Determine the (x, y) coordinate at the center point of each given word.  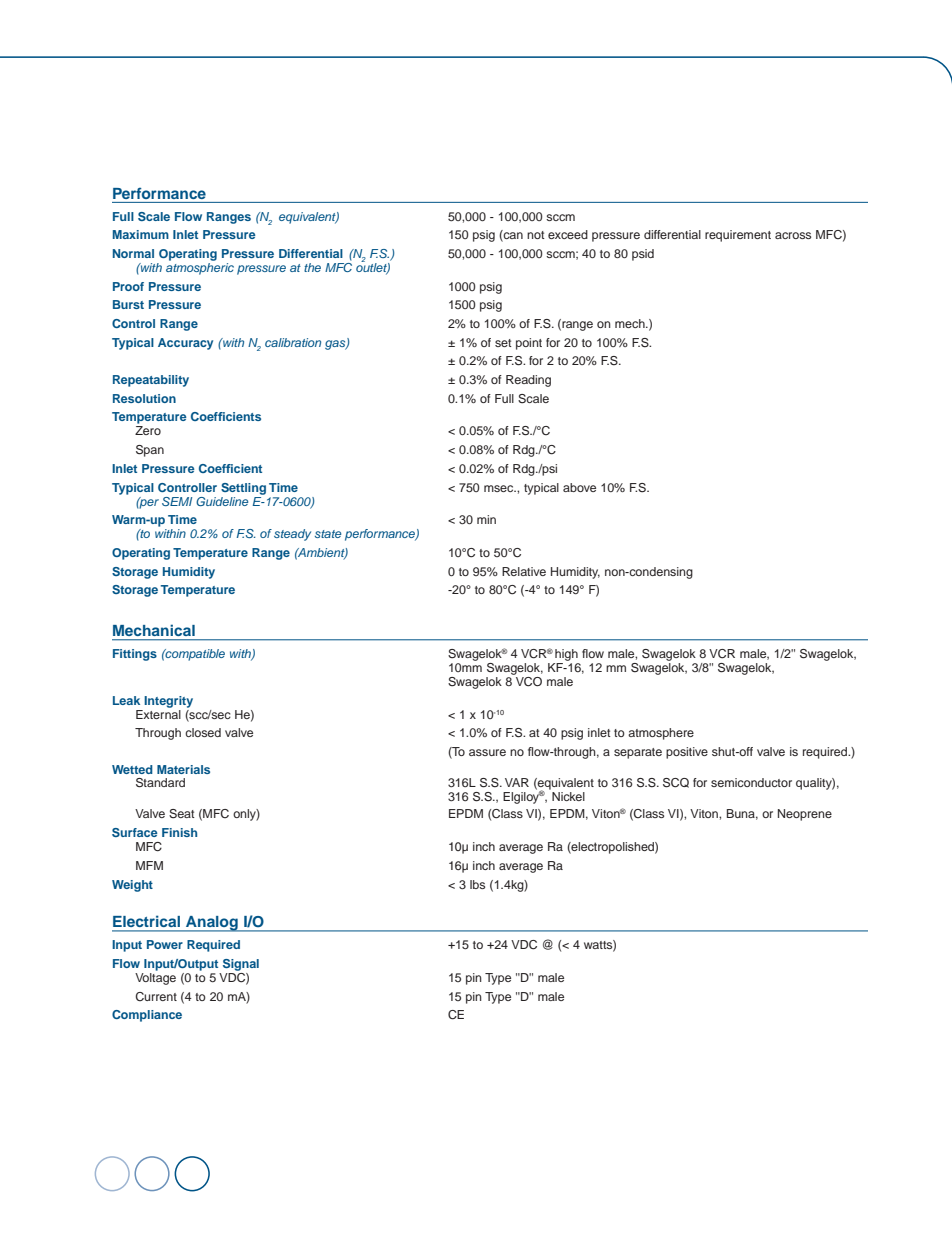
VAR (517, 782)
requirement (738, 236)
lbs (477, 884)
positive (687, 753)
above (579, 487)
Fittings (135, 655)
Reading (528, 381)
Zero (148, 430)
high (566, 655)
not (536, 235)
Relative (524, 571)
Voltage (155, 979)
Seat (182, 814)
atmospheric (200, 269)
